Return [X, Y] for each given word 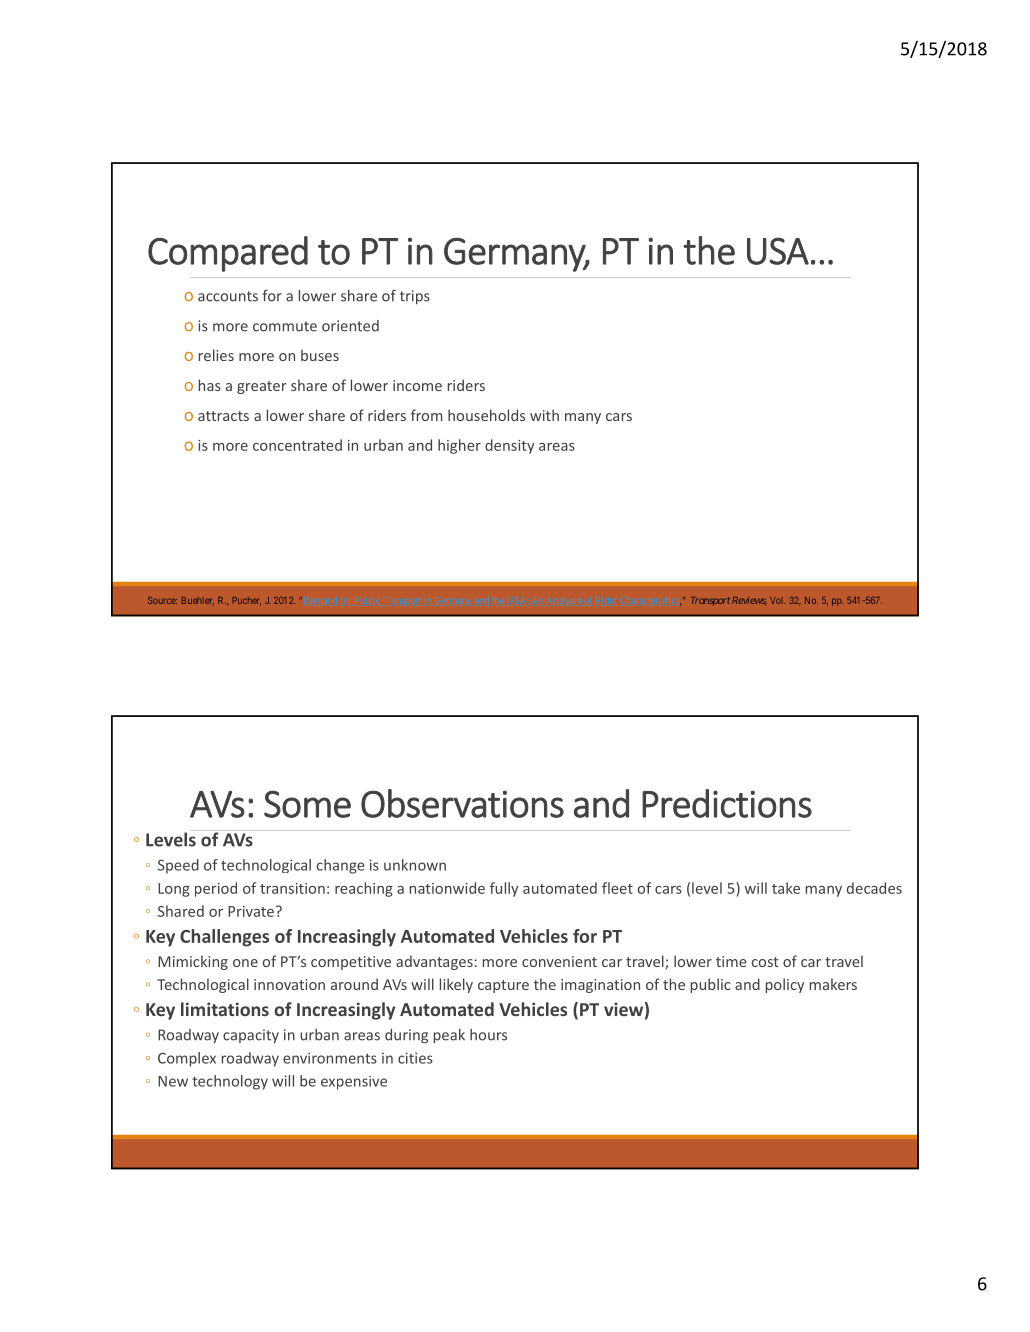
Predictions [727, 803]
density [509, 446]
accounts [228, 296]
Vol [778, 600]
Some [307, 804]
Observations [462, 803]
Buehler [197, 601]
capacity [251, 1036]
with [544, 415]
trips [415, 297]
